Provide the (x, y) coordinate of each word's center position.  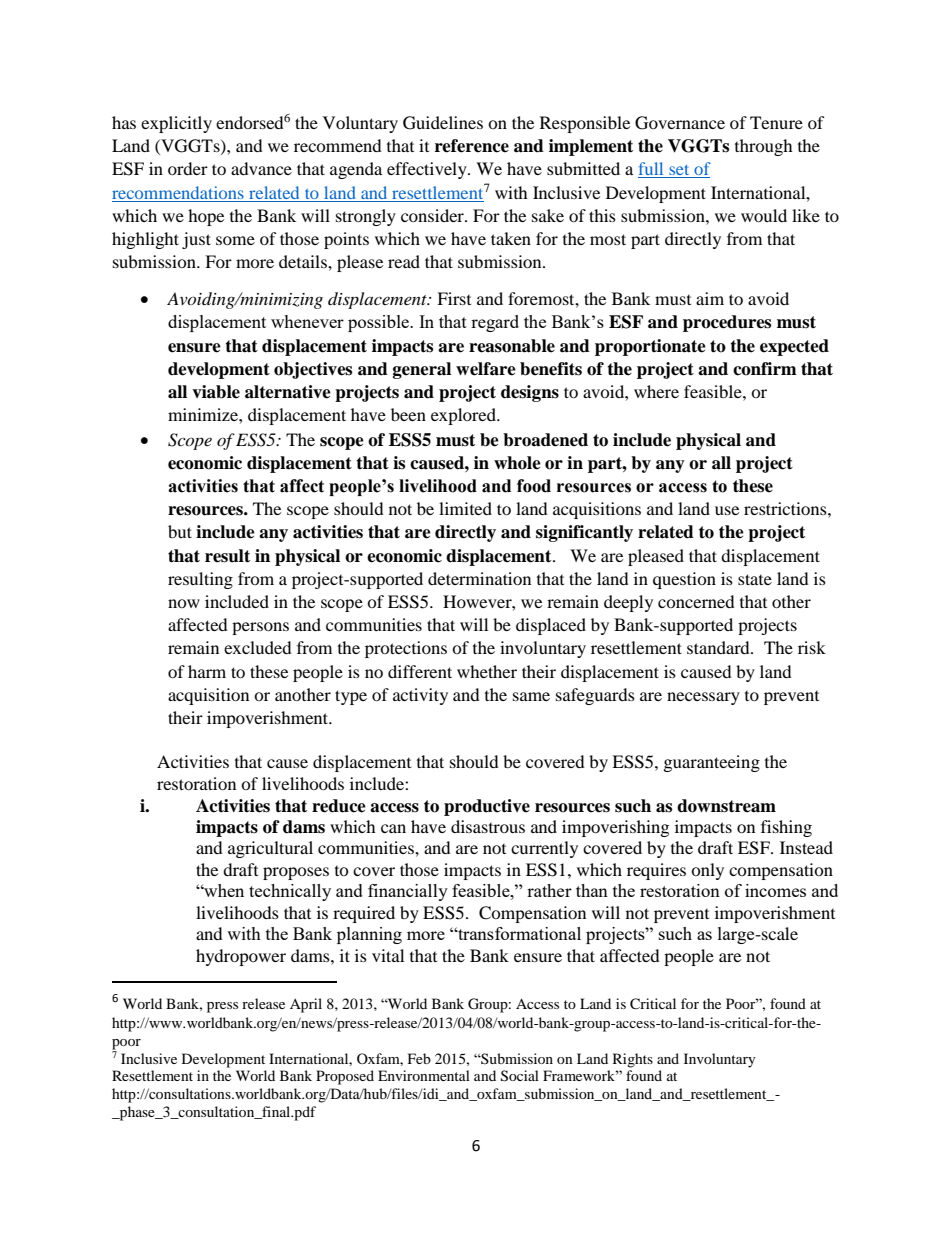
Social (520, 1076)
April (306, 1005)
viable (216, 392)
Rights (633, 1060)
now (184, 603)
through (764, 147)
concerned (696, 601)
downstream (726, 806)
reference (472, 146)
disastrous (488, 826)
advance (261, 168)
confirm (765, 369)
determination (479, 578)
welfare (486, 369)
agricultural (270, 849)
